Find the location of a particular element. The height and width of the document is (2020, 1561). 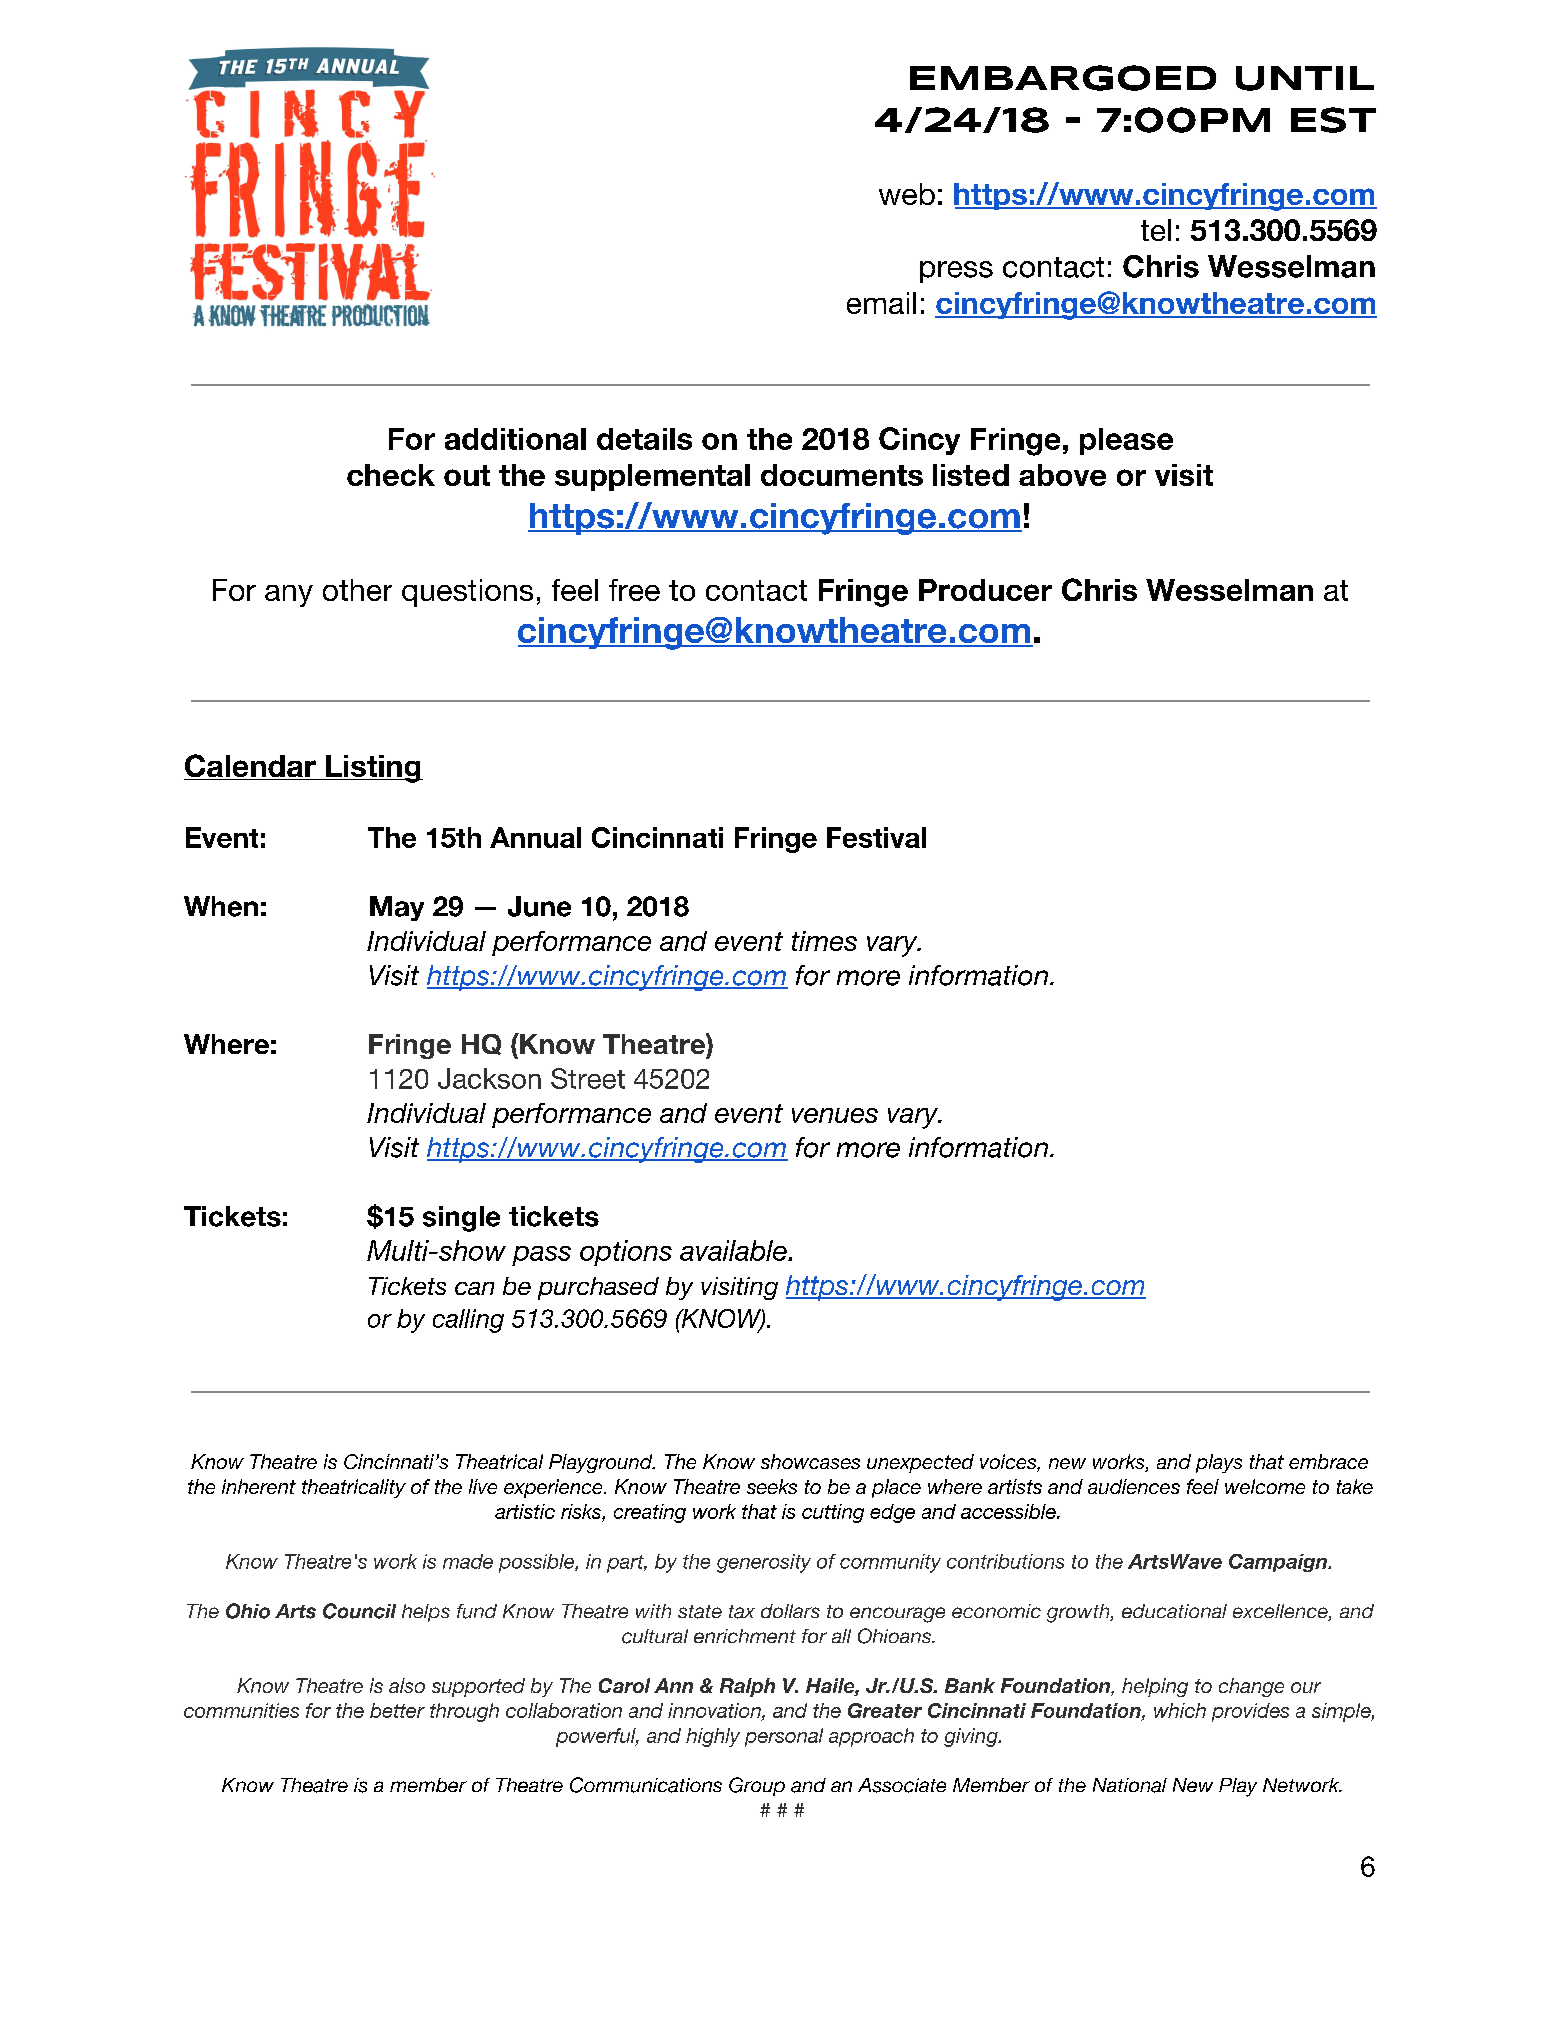

Festival is located at coordinates (876, 837).
